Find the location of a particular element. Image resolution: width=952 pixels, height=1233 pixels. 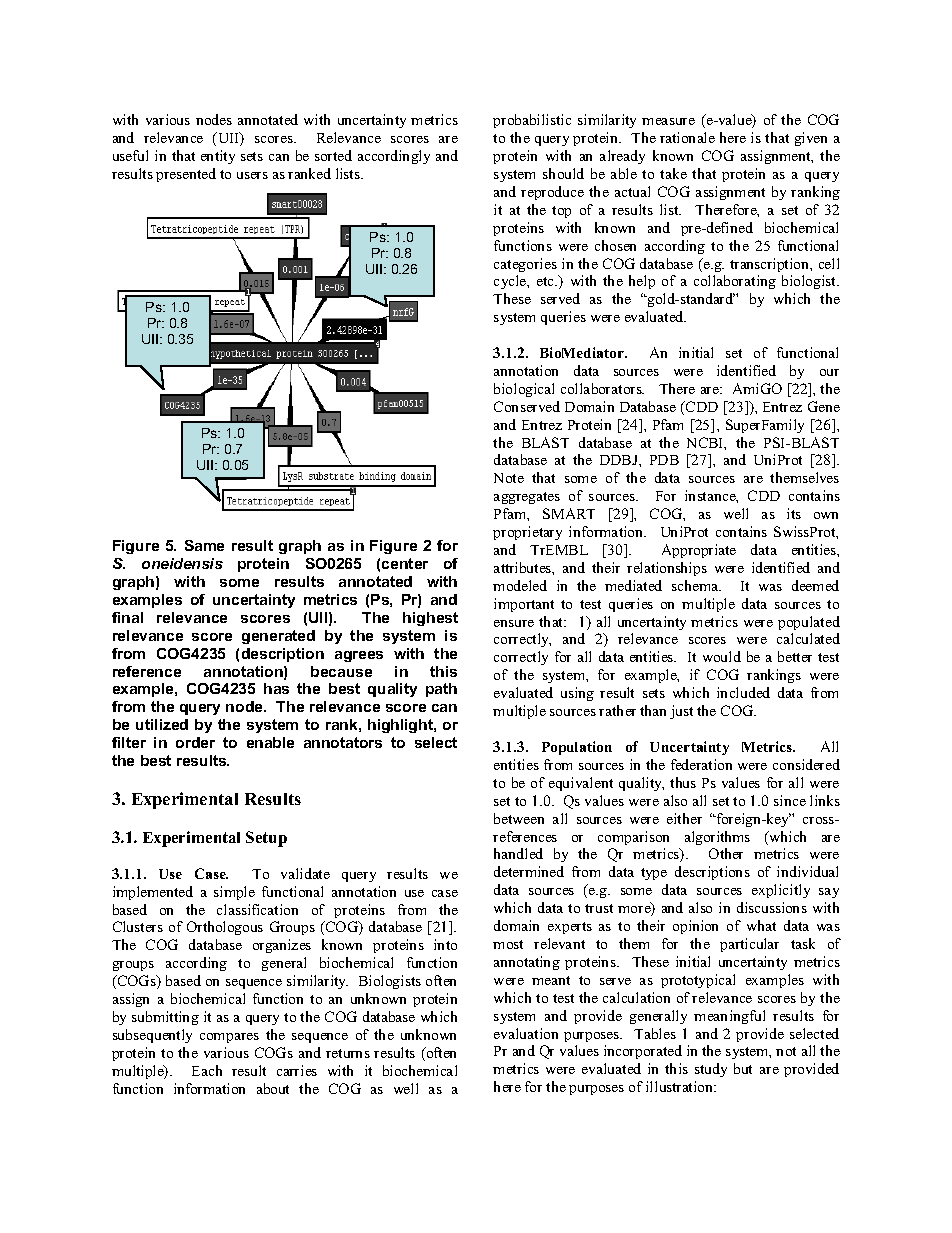

Same is located at coordinates (204, 545).
